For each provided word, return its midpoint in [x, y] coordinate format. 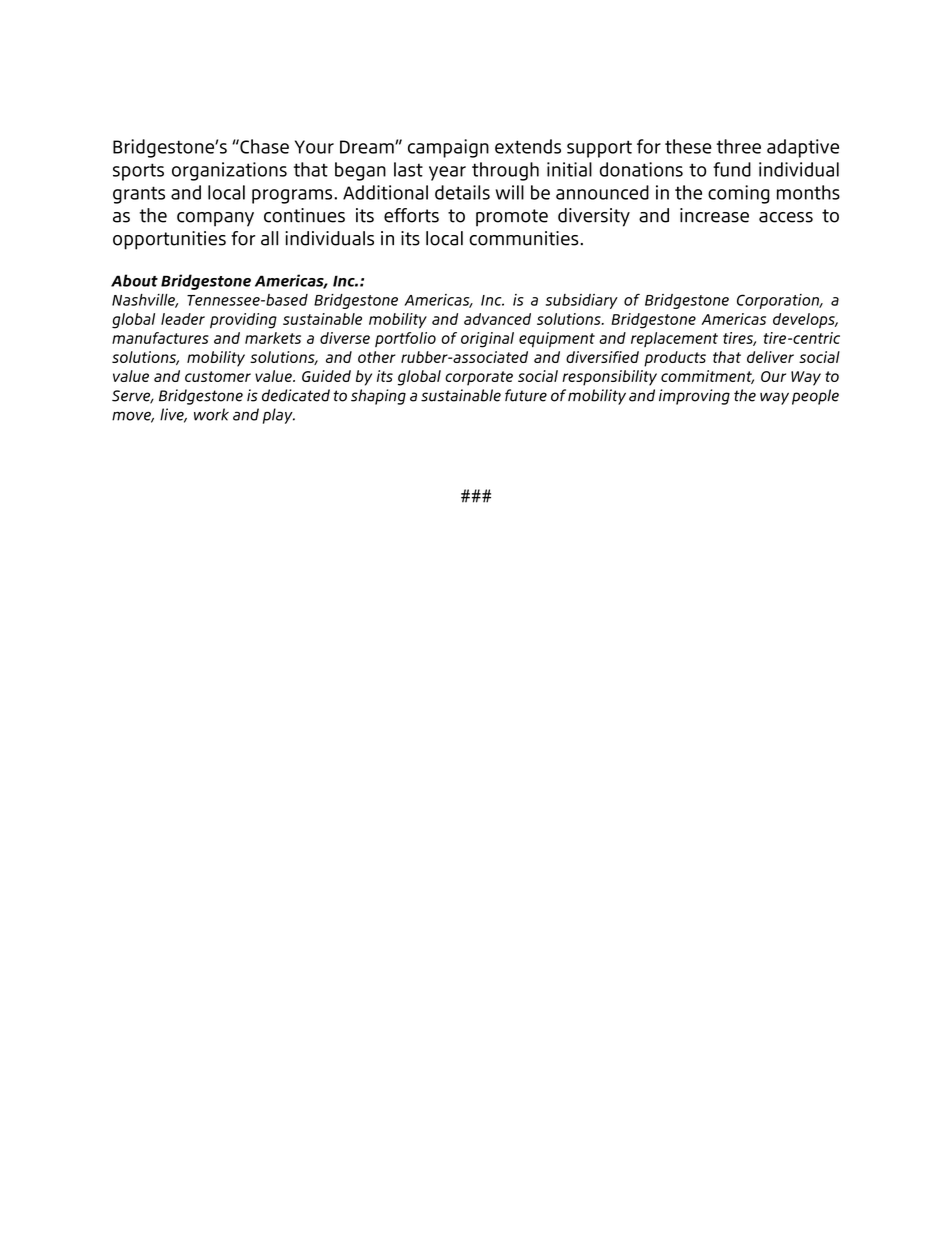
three [739, 146]
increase [714, 215]
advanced [497, 319]
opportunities [169, 240]
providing [243, 321]
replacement [674, 339]
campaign [448, 148]
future [526, 395]
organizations [229, 171]
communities [524, 238]
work [211, 414]
